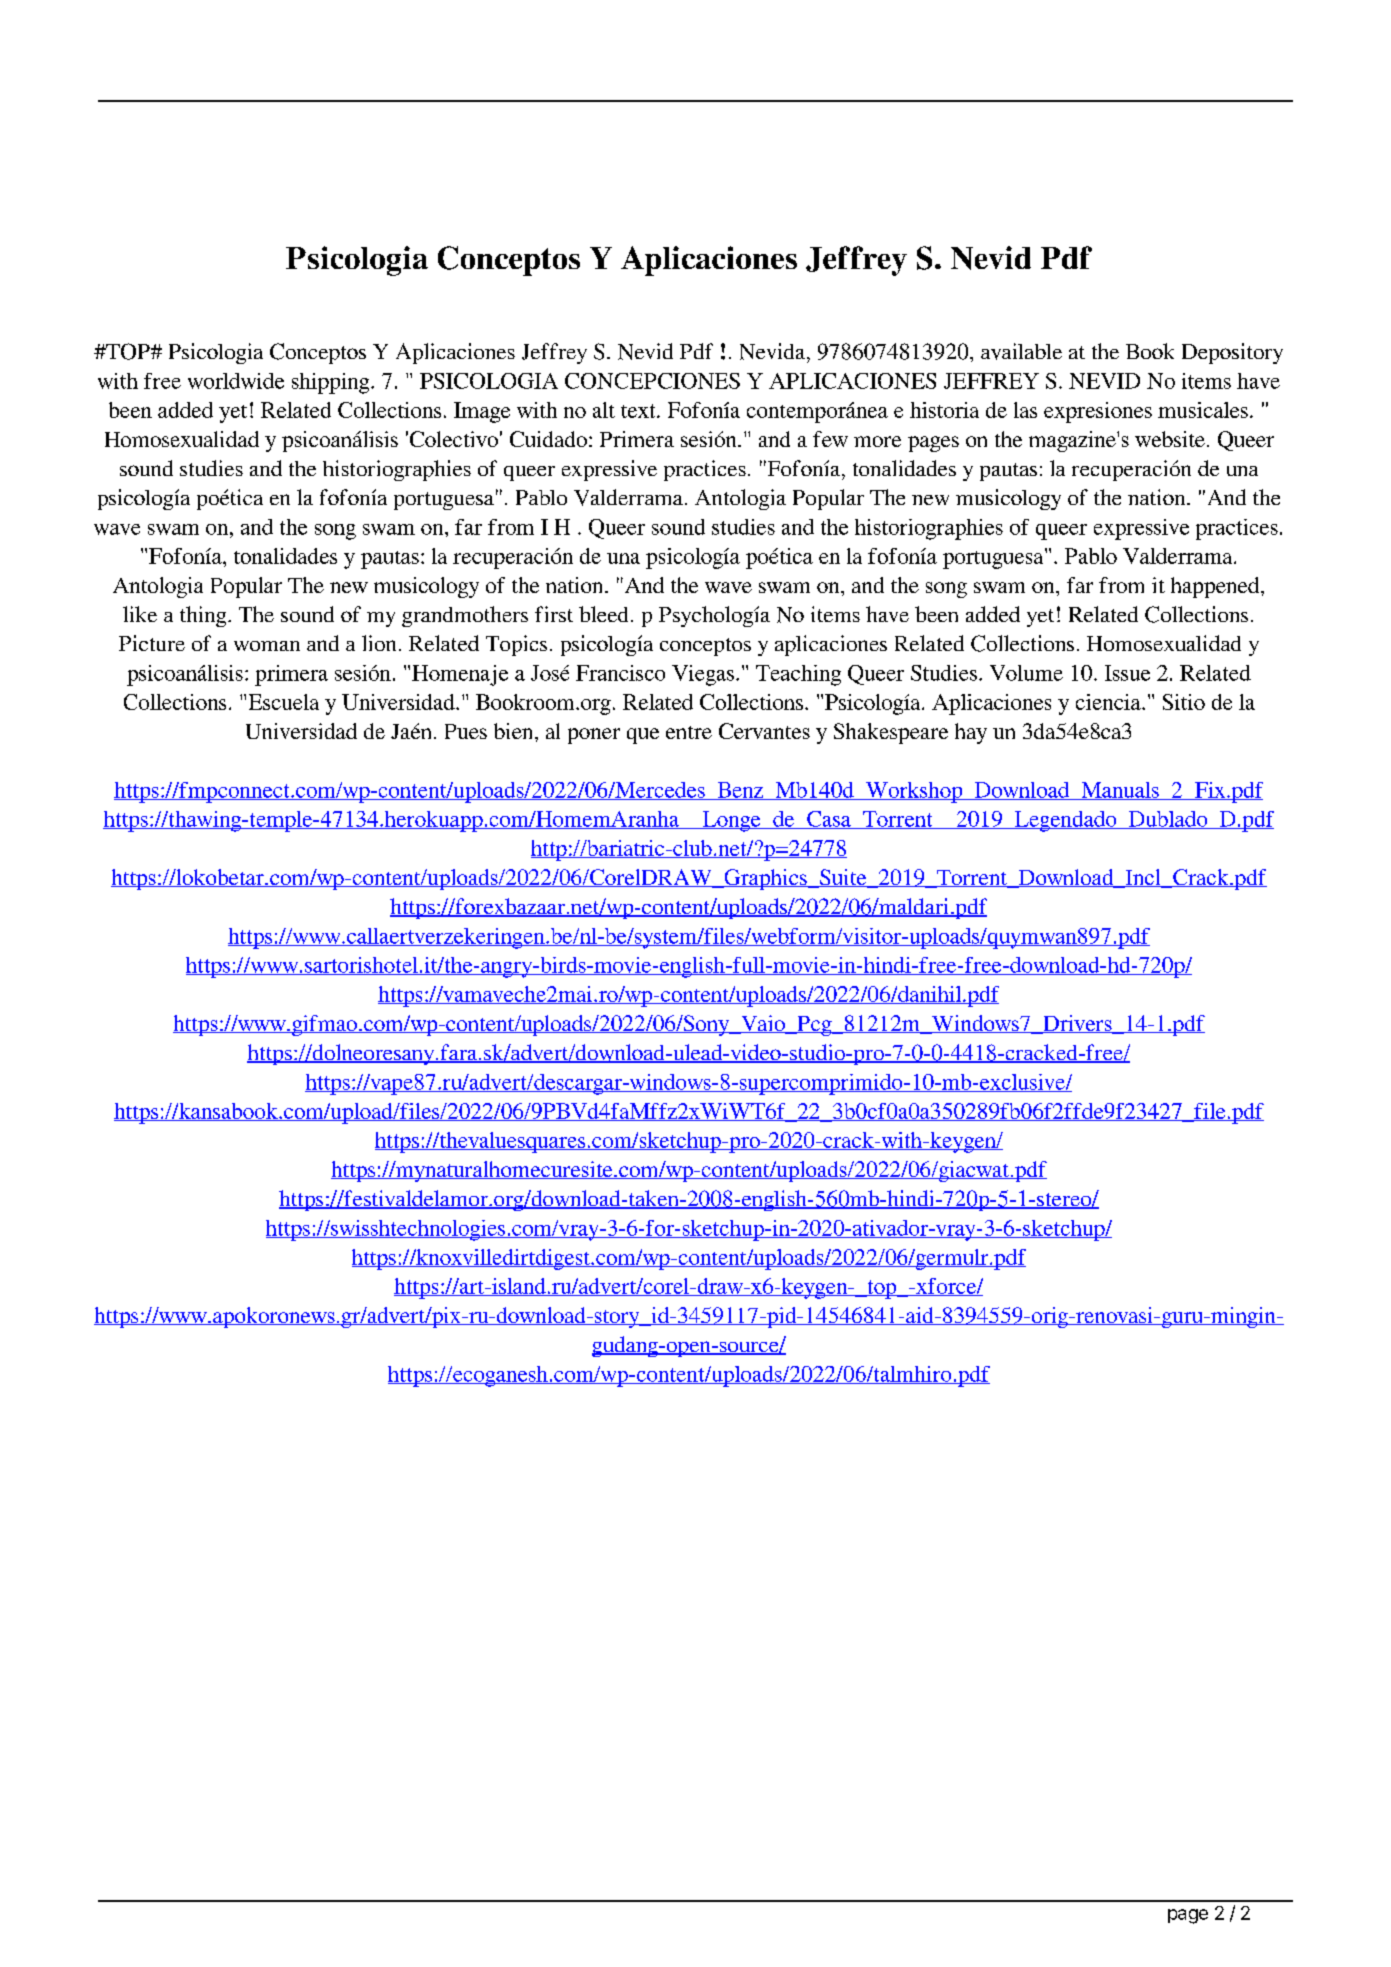 The image size is (1391, 1967). I want to click on Escuela, so click(284, 702).
